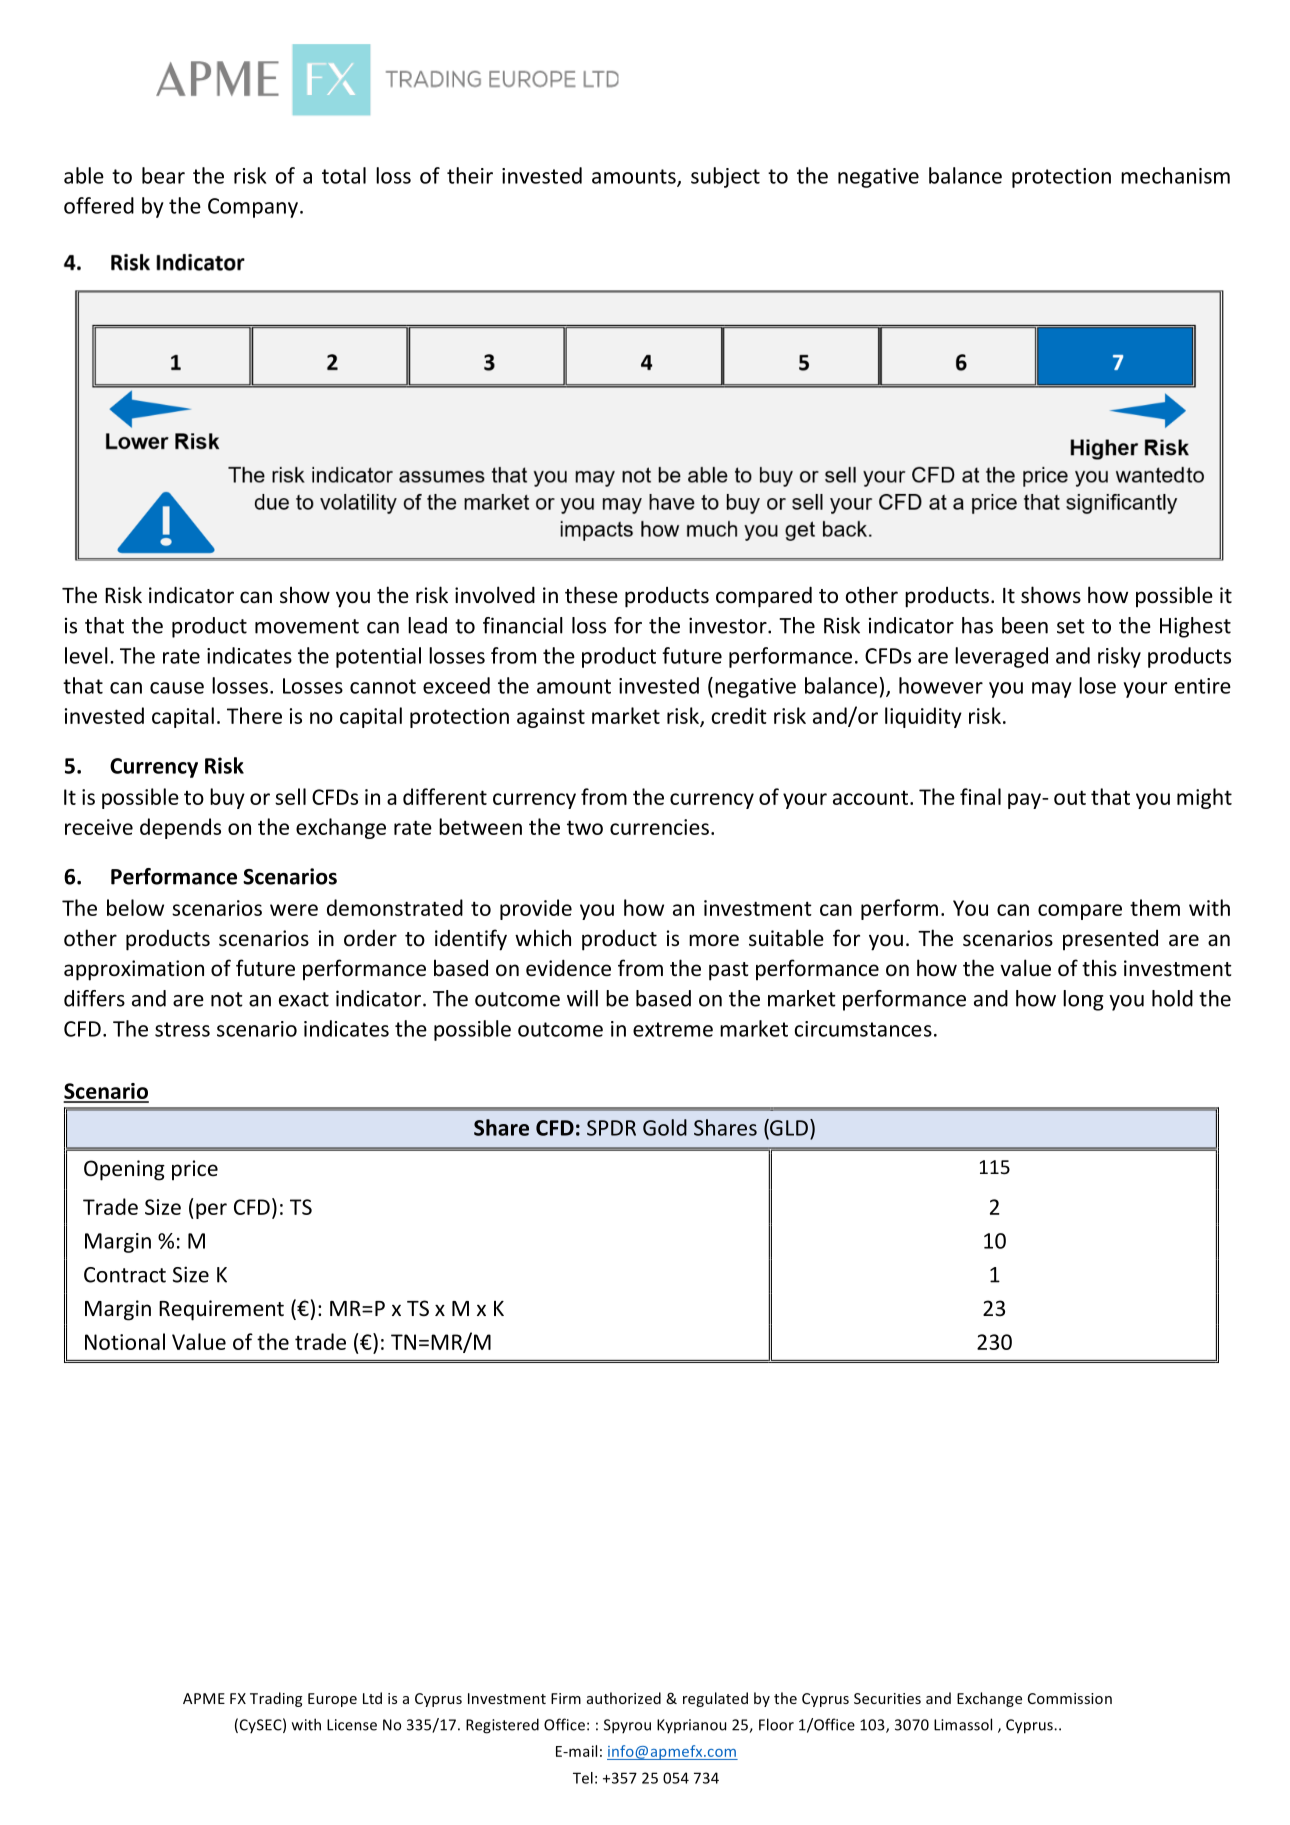 This image has width=1290, height=1825. What do you see at coordinates (1052, 690) in the image?
I see `may` at bounding box center [1052, 690].
